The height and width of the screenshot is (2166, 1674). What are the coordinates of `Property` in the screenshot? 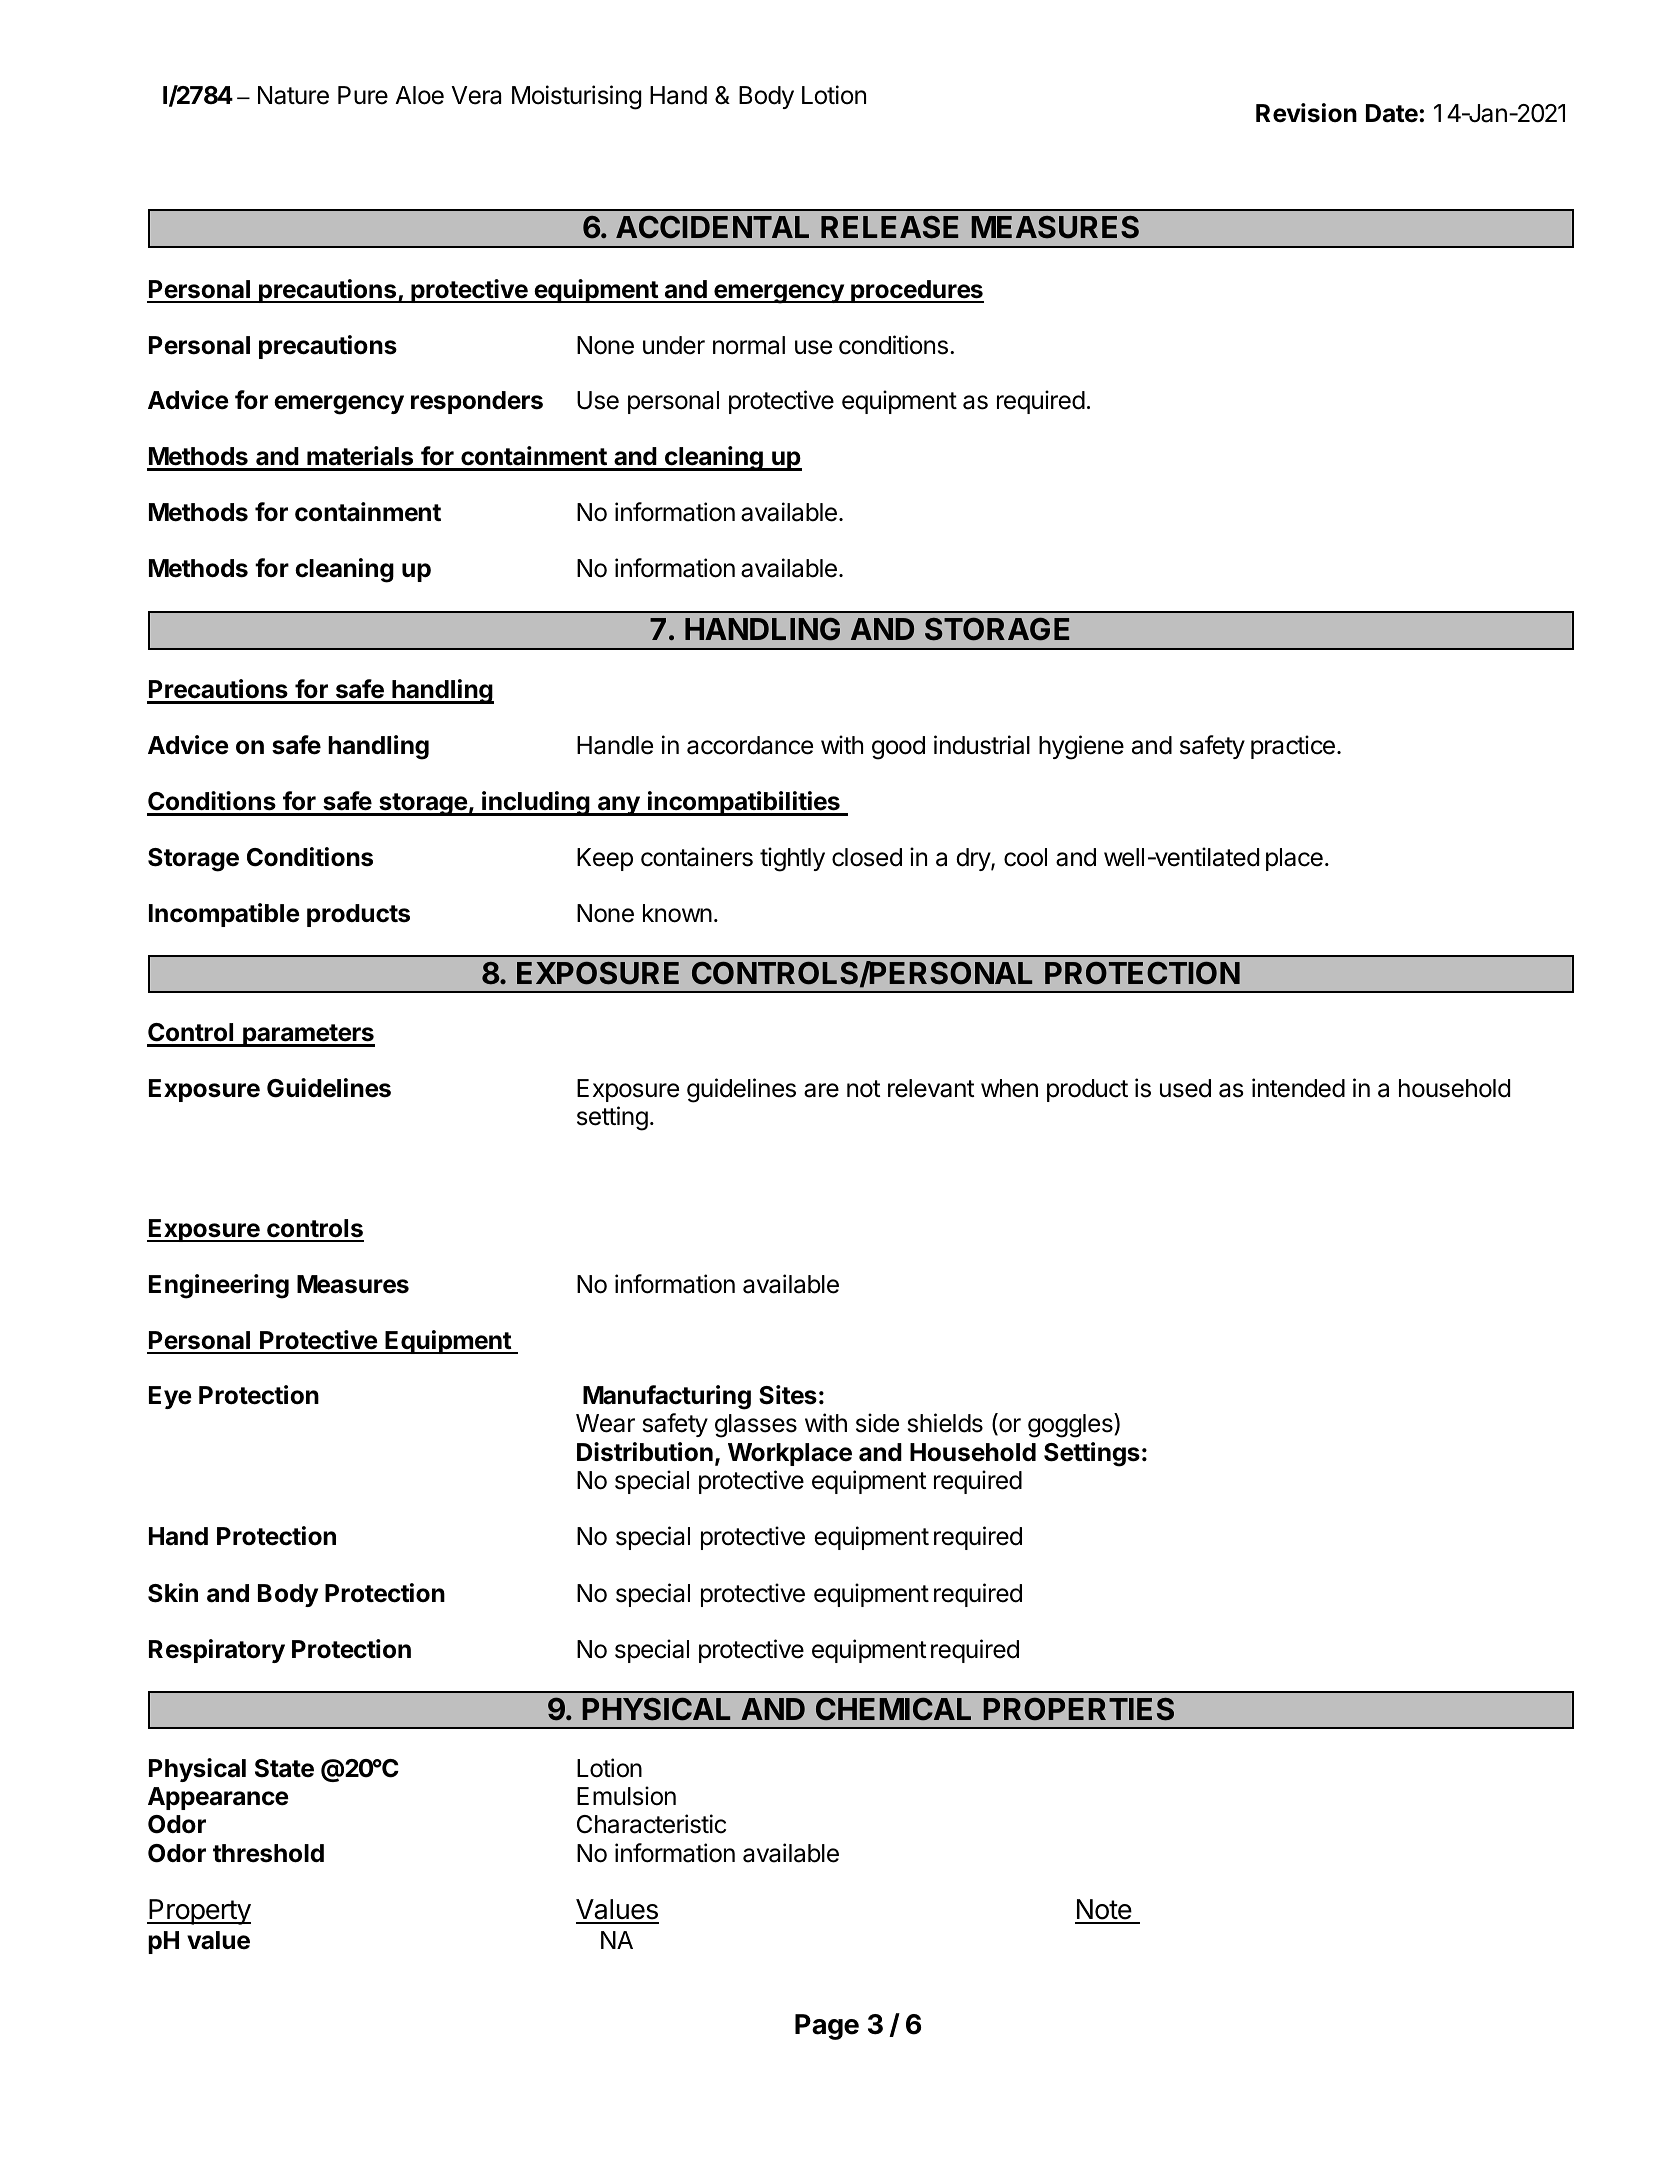 It's located at (199, 1912).
